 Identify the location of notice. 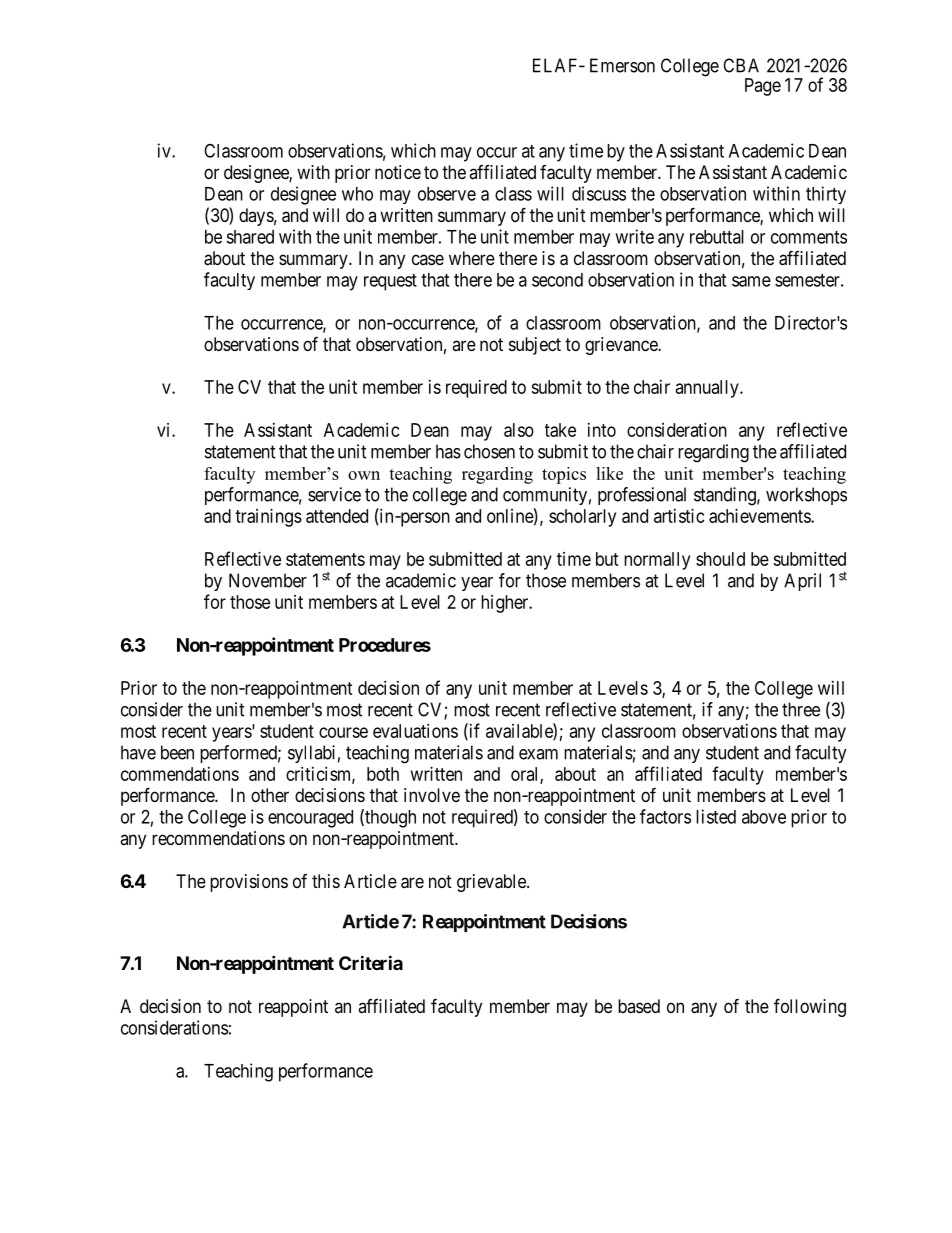
(398, 172).
